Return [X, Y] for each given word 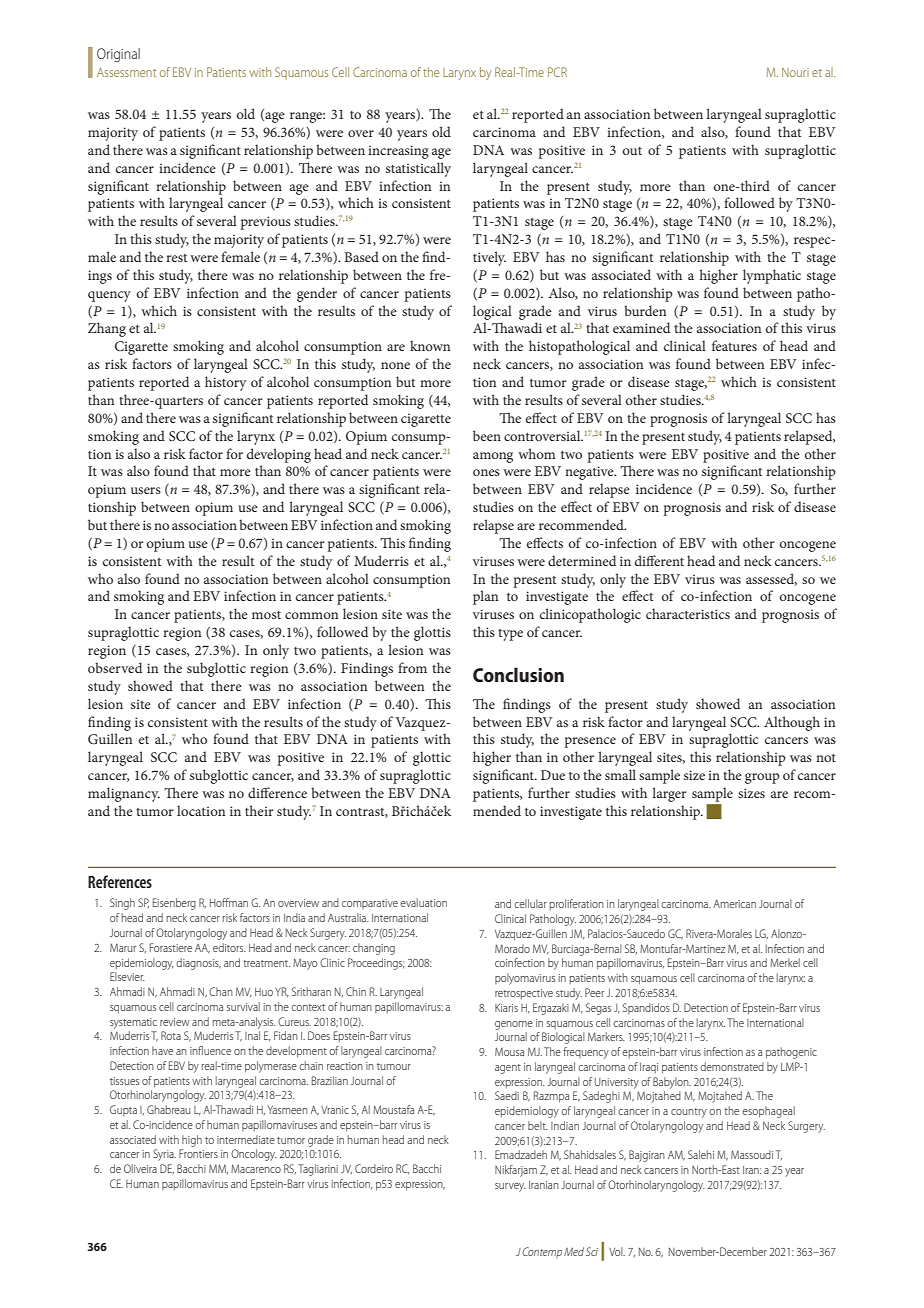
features [734, 345]
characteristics [688, 613]
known [430, 345]
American [734, 903]
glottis [432, 633]
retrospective [524, 994]
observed [115, 667]
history [225, 383]
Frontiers [198, 1153]
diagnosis [198, 964]
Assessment [126, 72]
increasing [398, 152]
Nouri [795, 72]
